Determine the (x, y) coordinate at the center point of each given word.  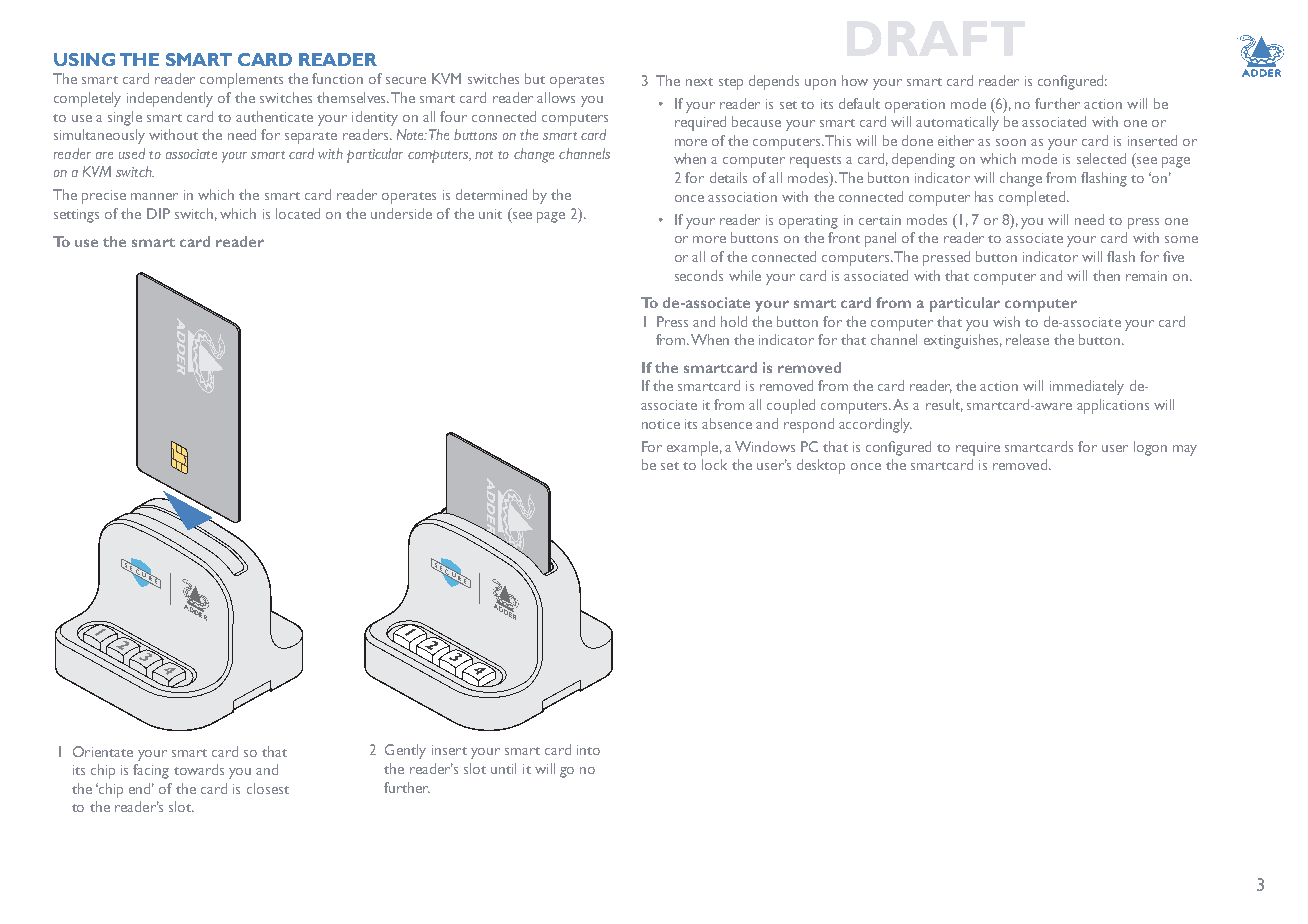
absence (727, 423)
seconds (699, 275)
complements (241, 80)
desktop (821, 466)
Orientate (103, 751)
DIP (158, 213)
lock (714, 464)
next (699, 82)
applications (1113, 406)
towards (199, 769)
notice (661, 424)
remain (1146, 276)
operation (915, 106)
